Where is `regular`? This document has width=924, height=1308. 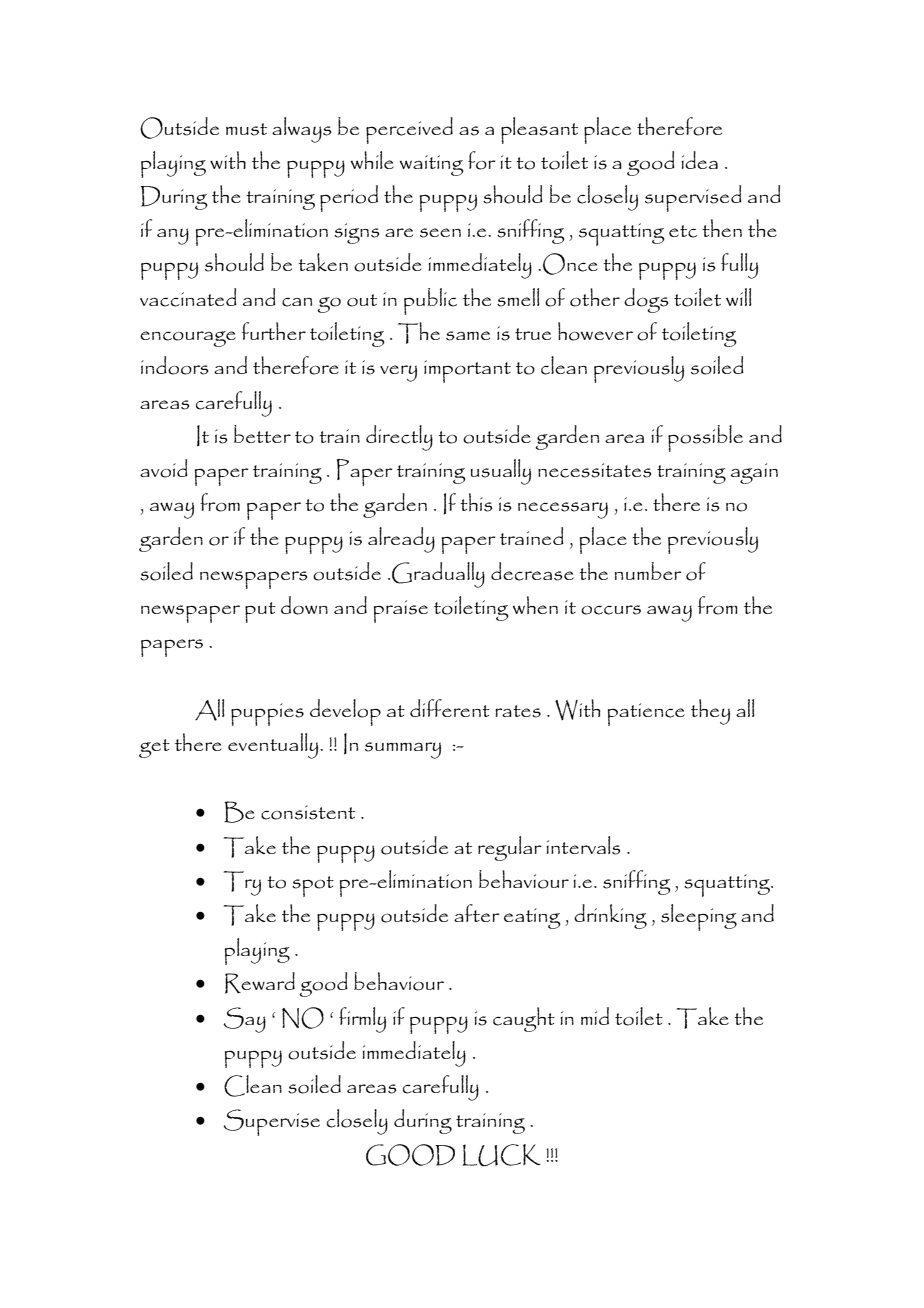 regular is located at coordinates (510, 848).
